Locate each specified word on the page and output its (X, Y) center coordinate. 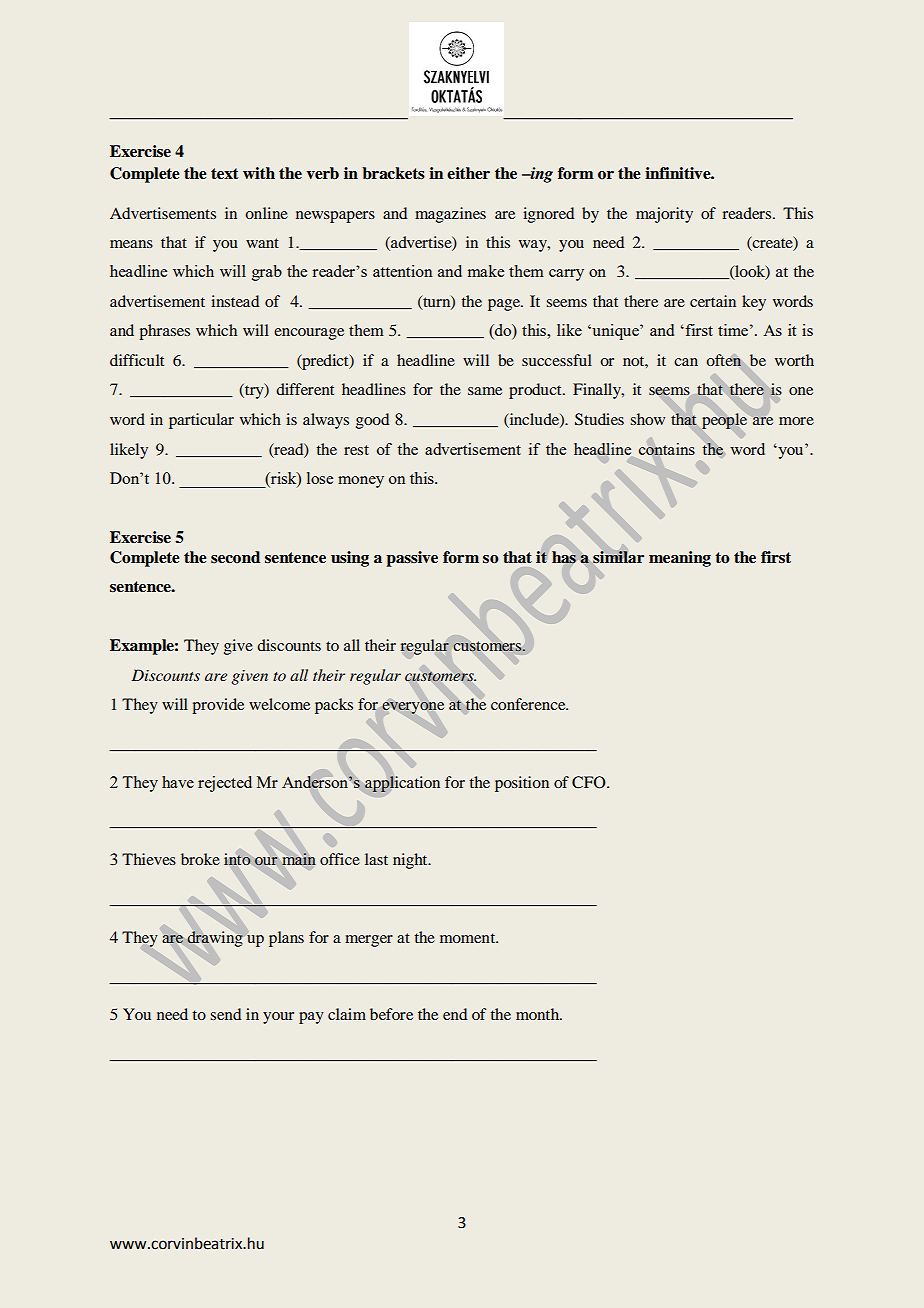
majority (664, 215)
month (539, 1014)
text (225, 174)
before (391, 1014)
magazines (450, 215)
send (225, 1014)
